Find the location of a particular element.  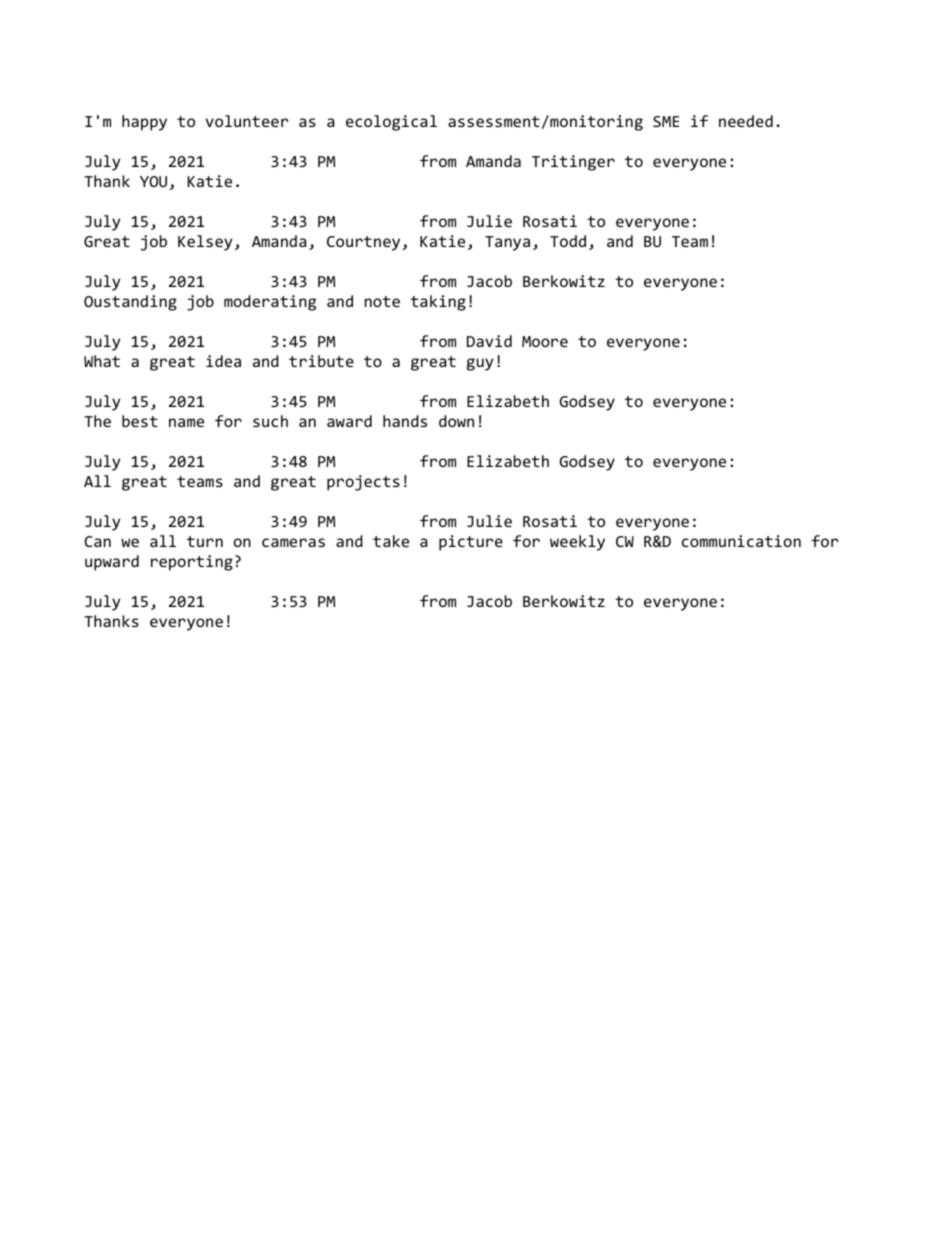

happy is located at coordinates (144, 123).
